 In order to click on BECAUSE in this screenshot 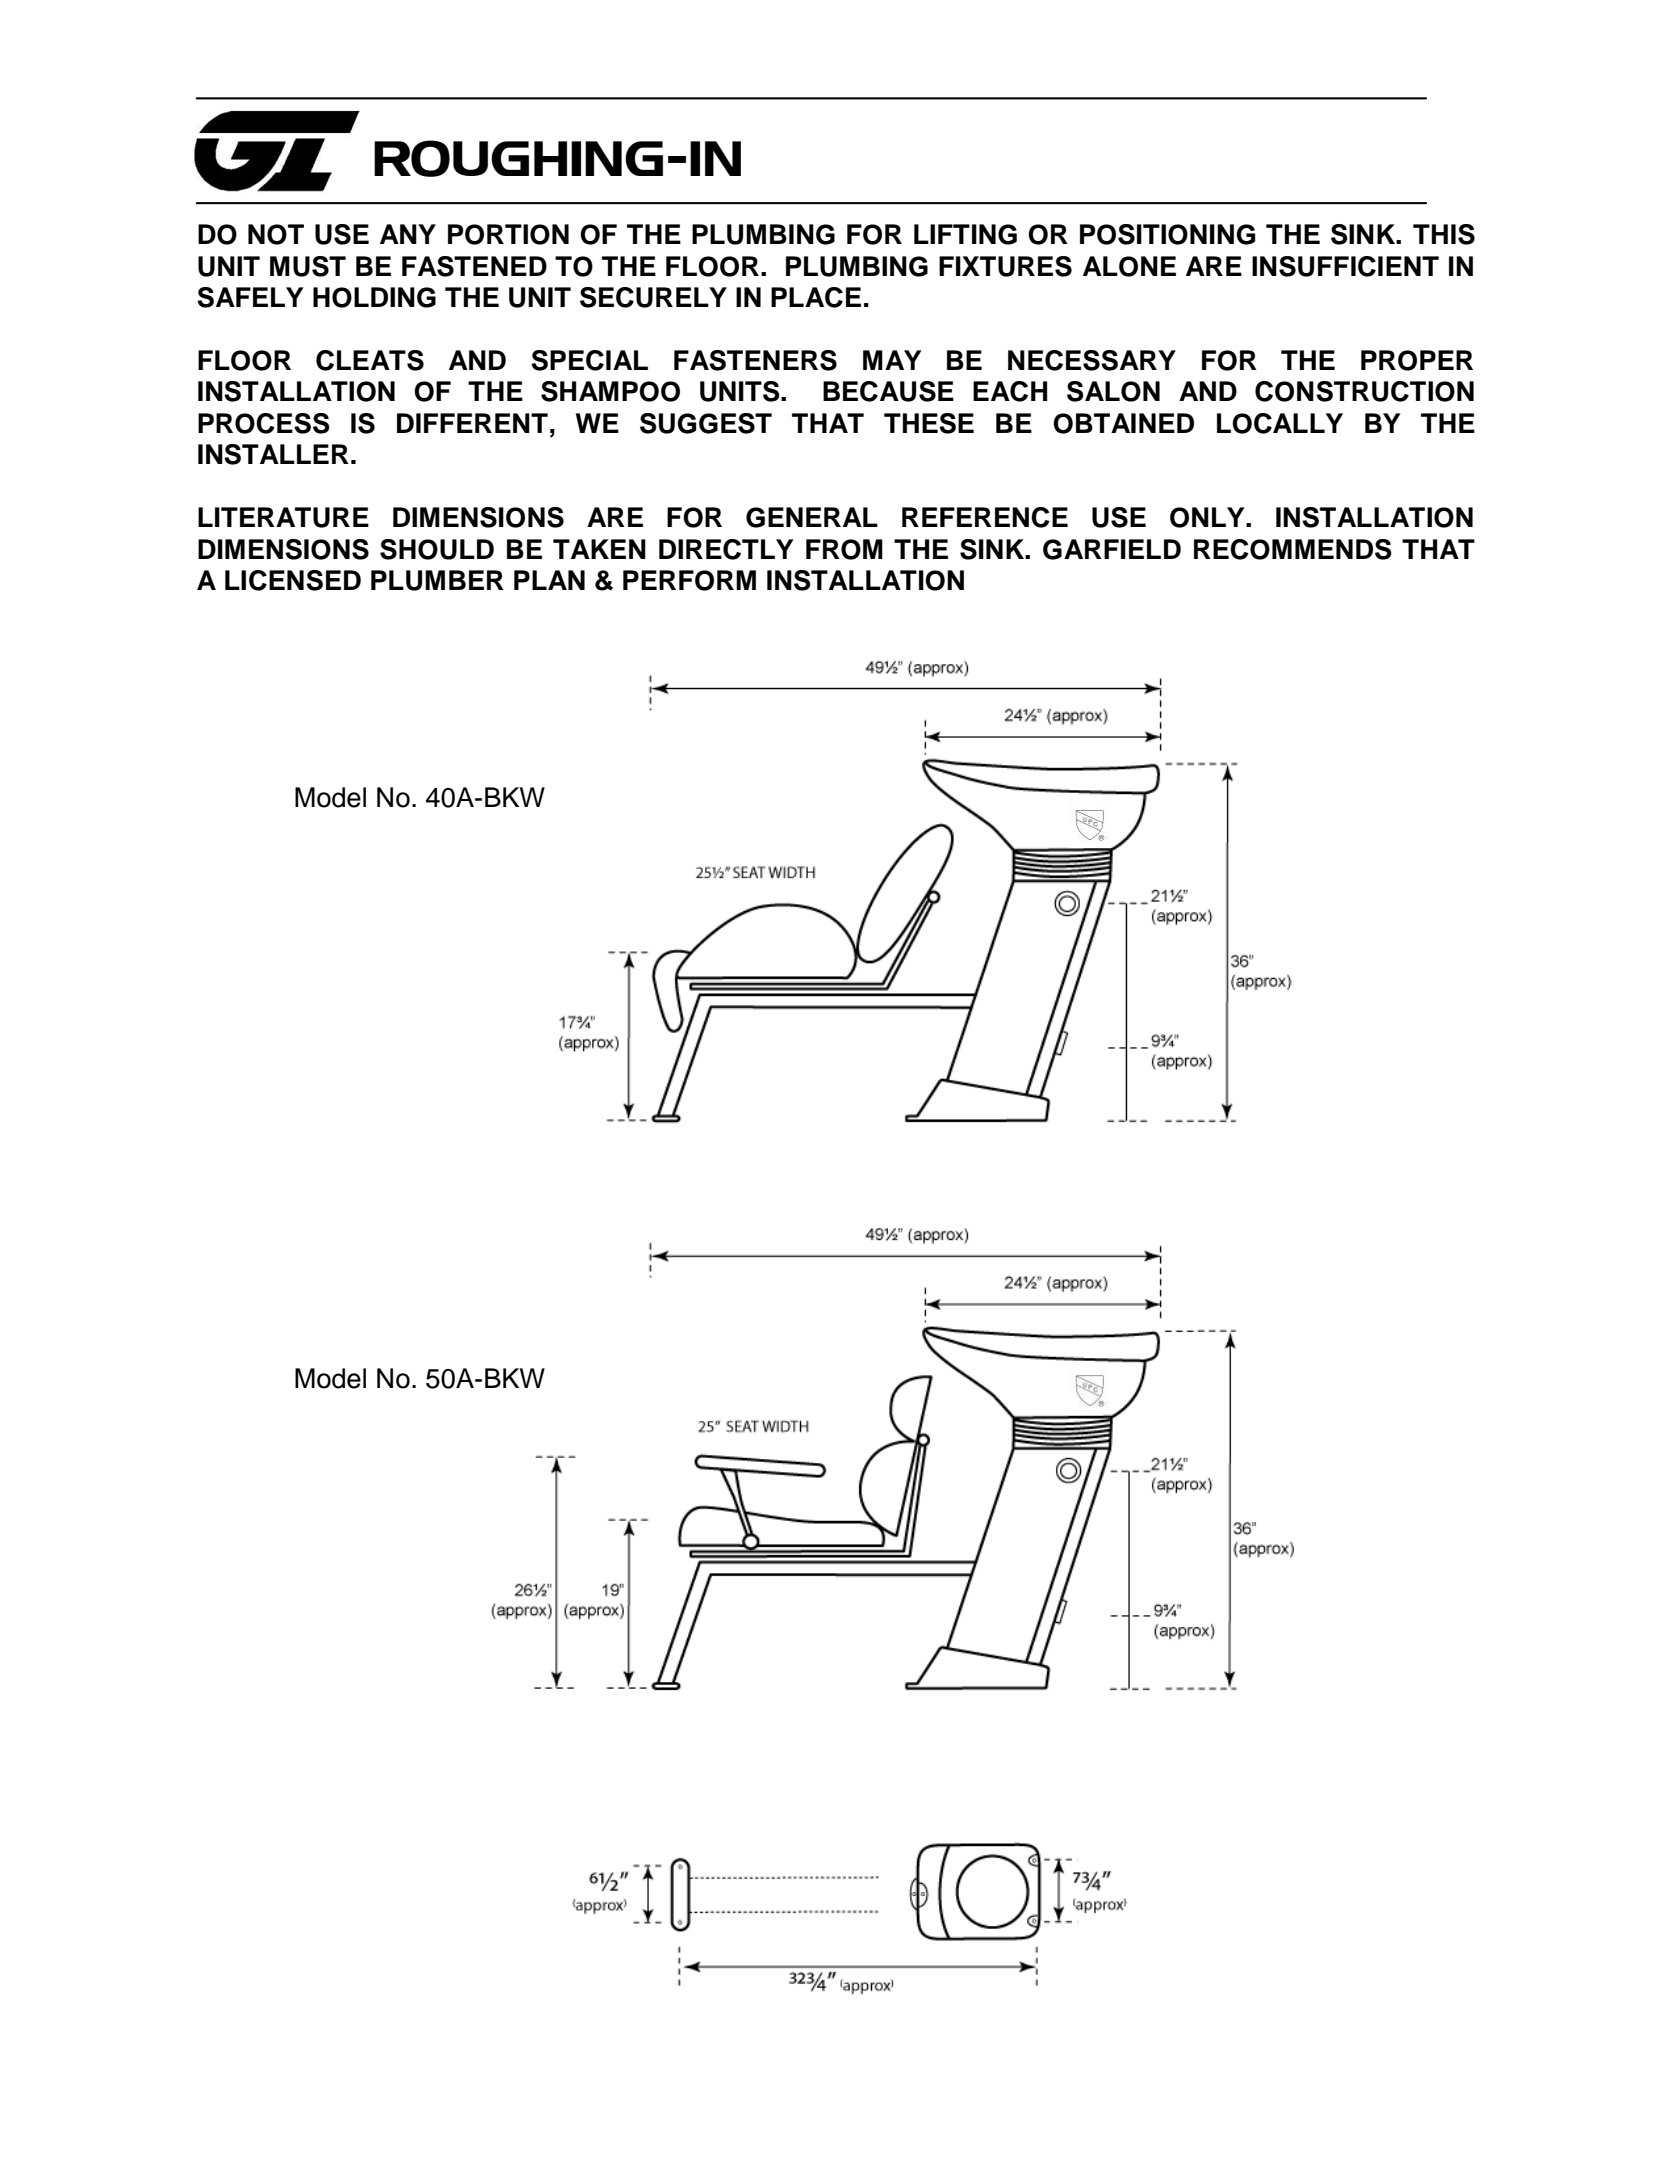, I will do `click(888, 391)`.
